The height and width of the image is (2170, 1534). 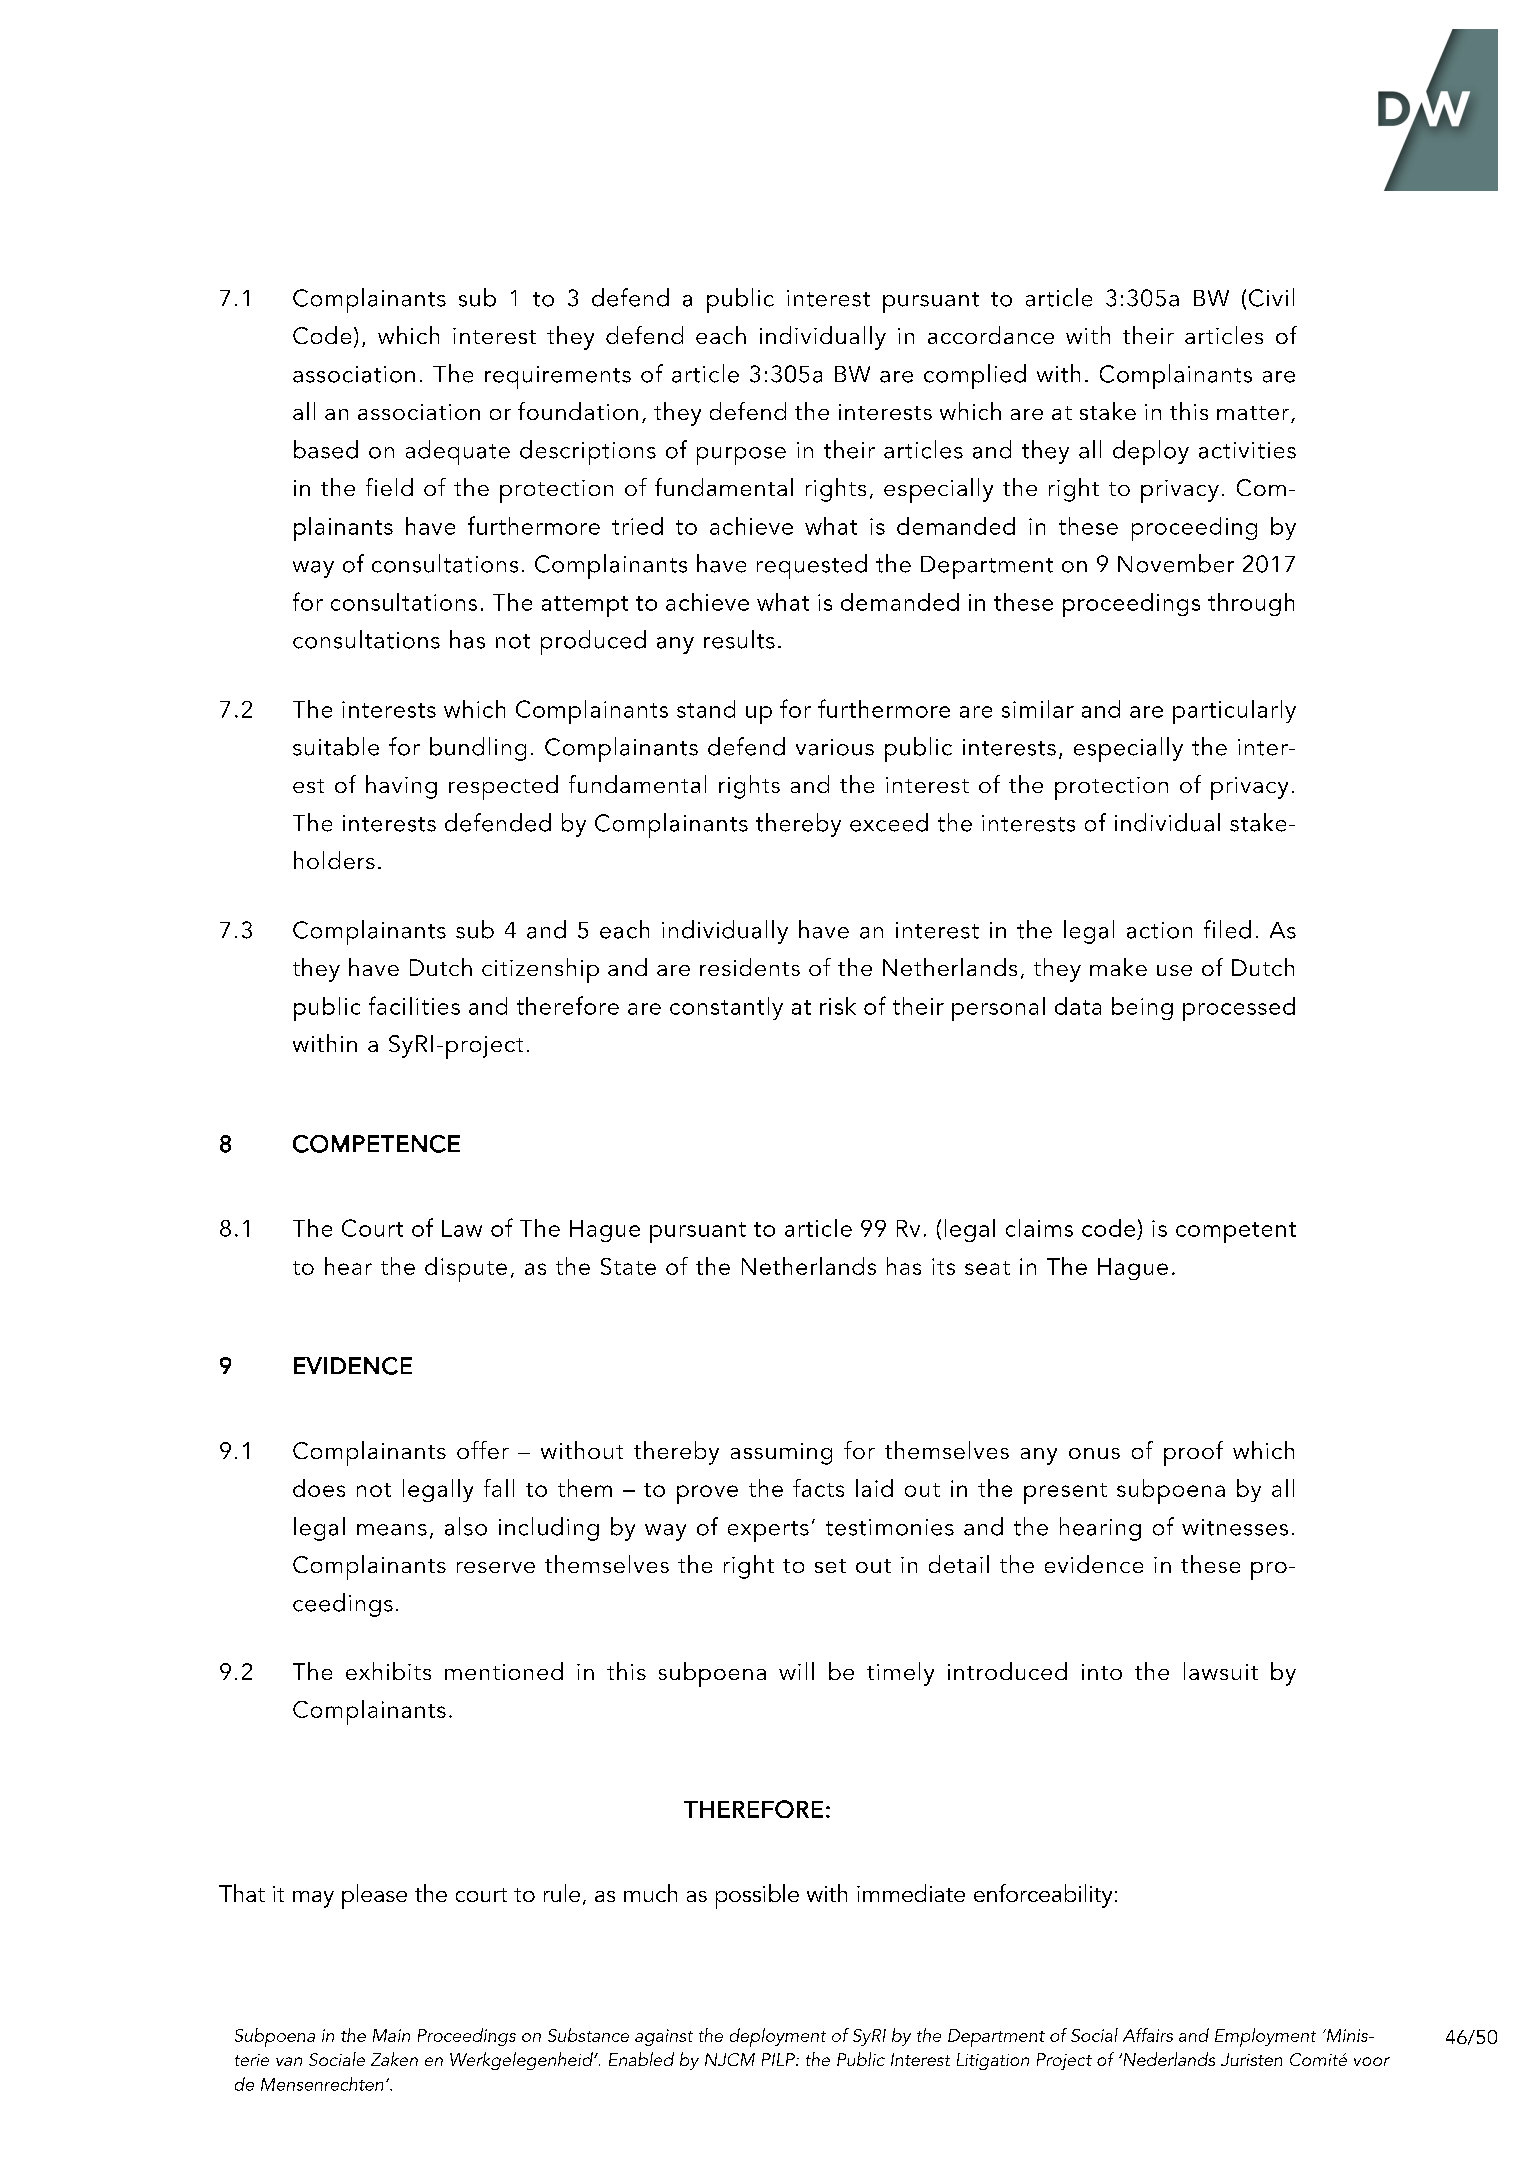 I want to click on assuming, so click(x=781, y=1454).
